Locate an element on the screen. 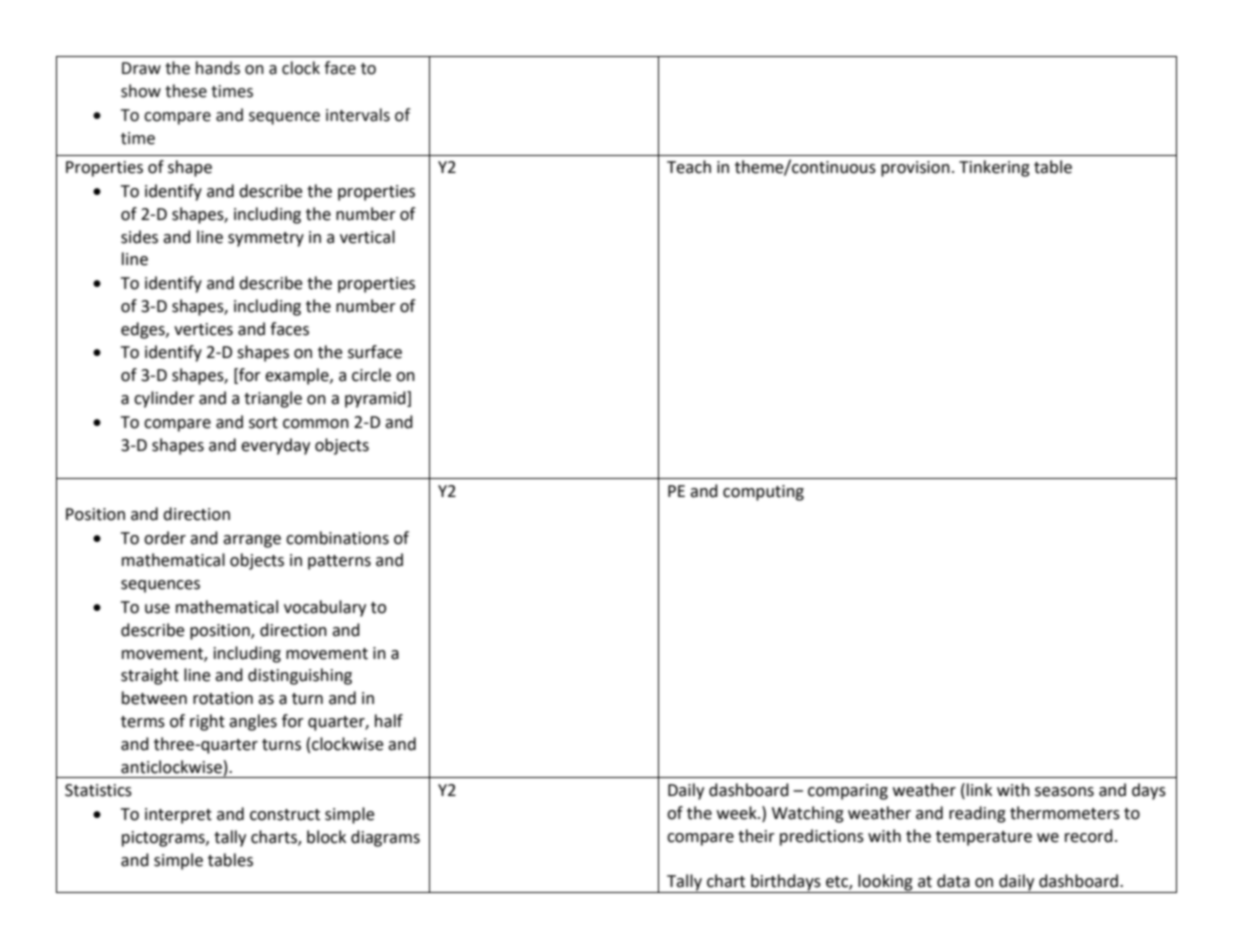  Tinkering is located at coordinates (994, 168).
